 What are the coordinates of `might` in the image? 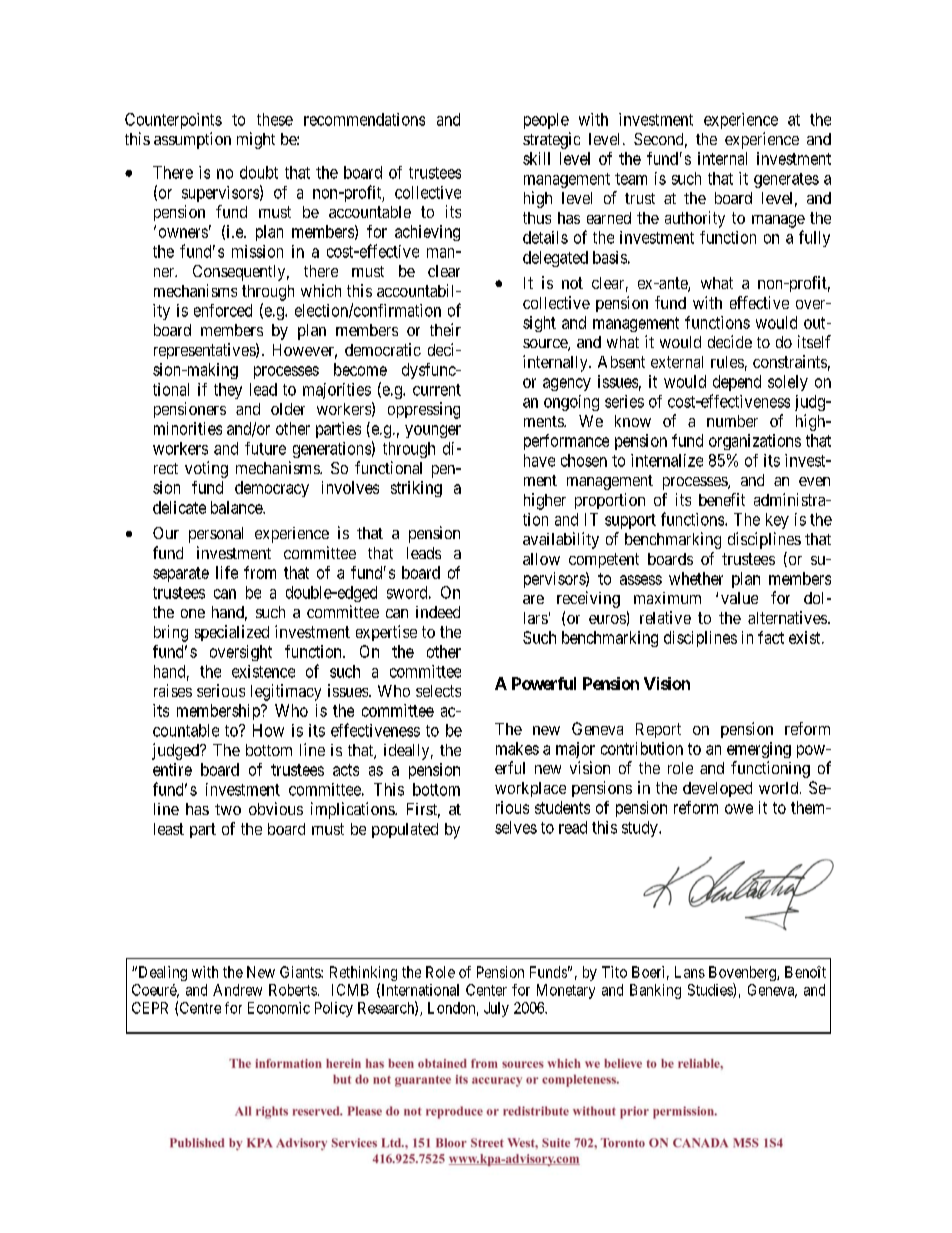 It's located at (256, 140).
